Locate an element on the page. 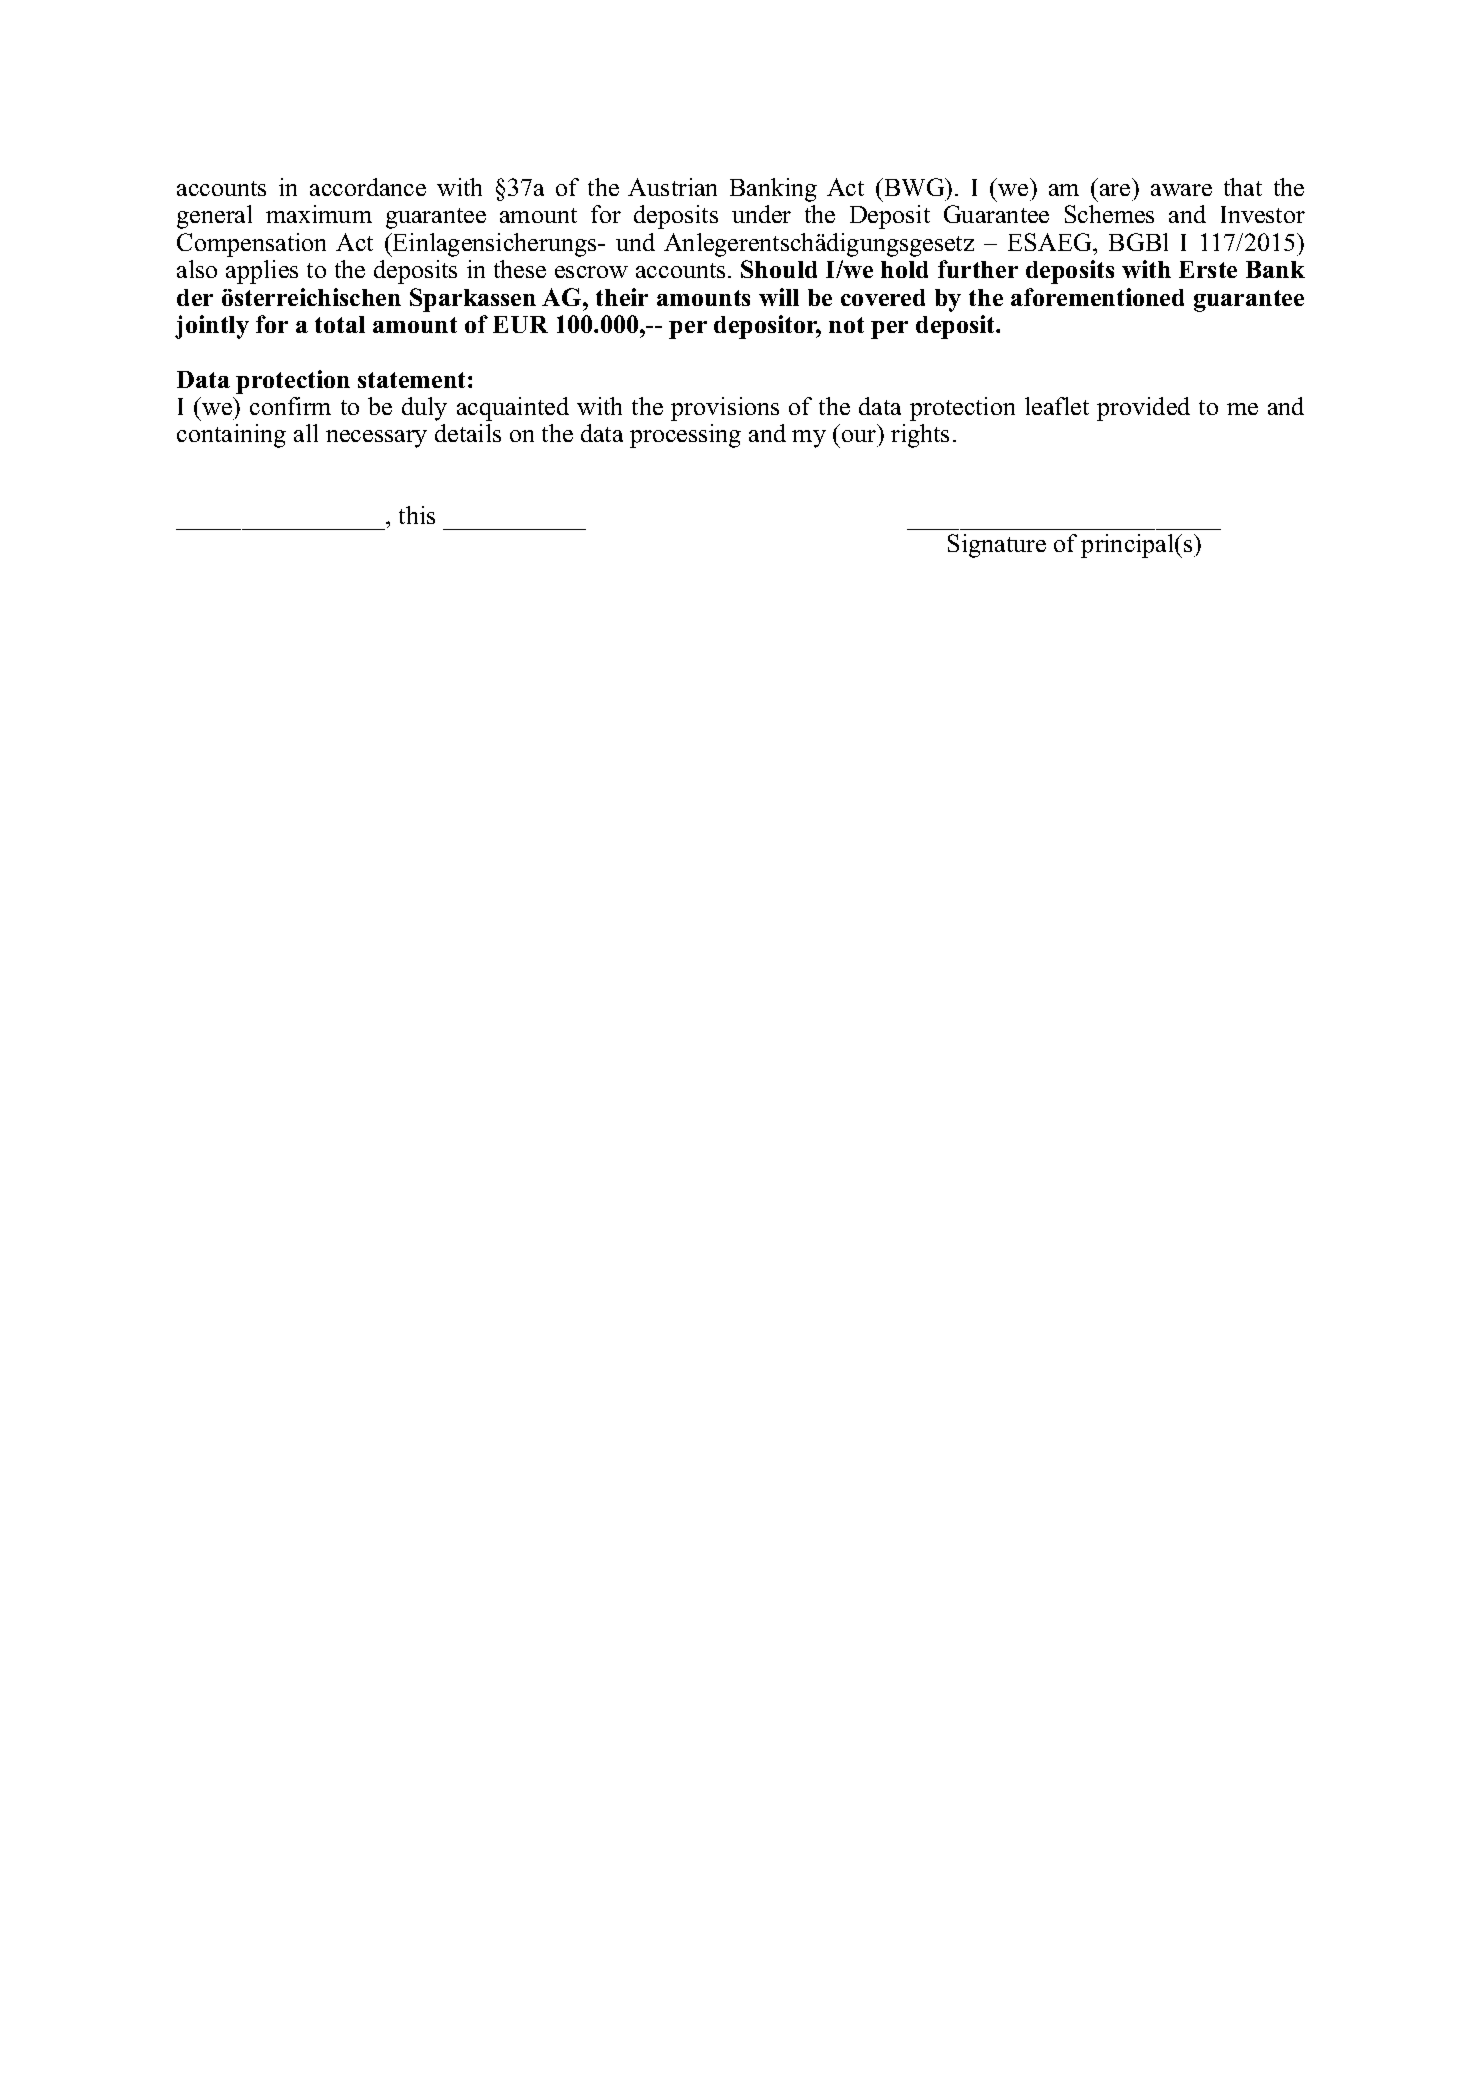  accordance is located at coordinates (368, 187).
